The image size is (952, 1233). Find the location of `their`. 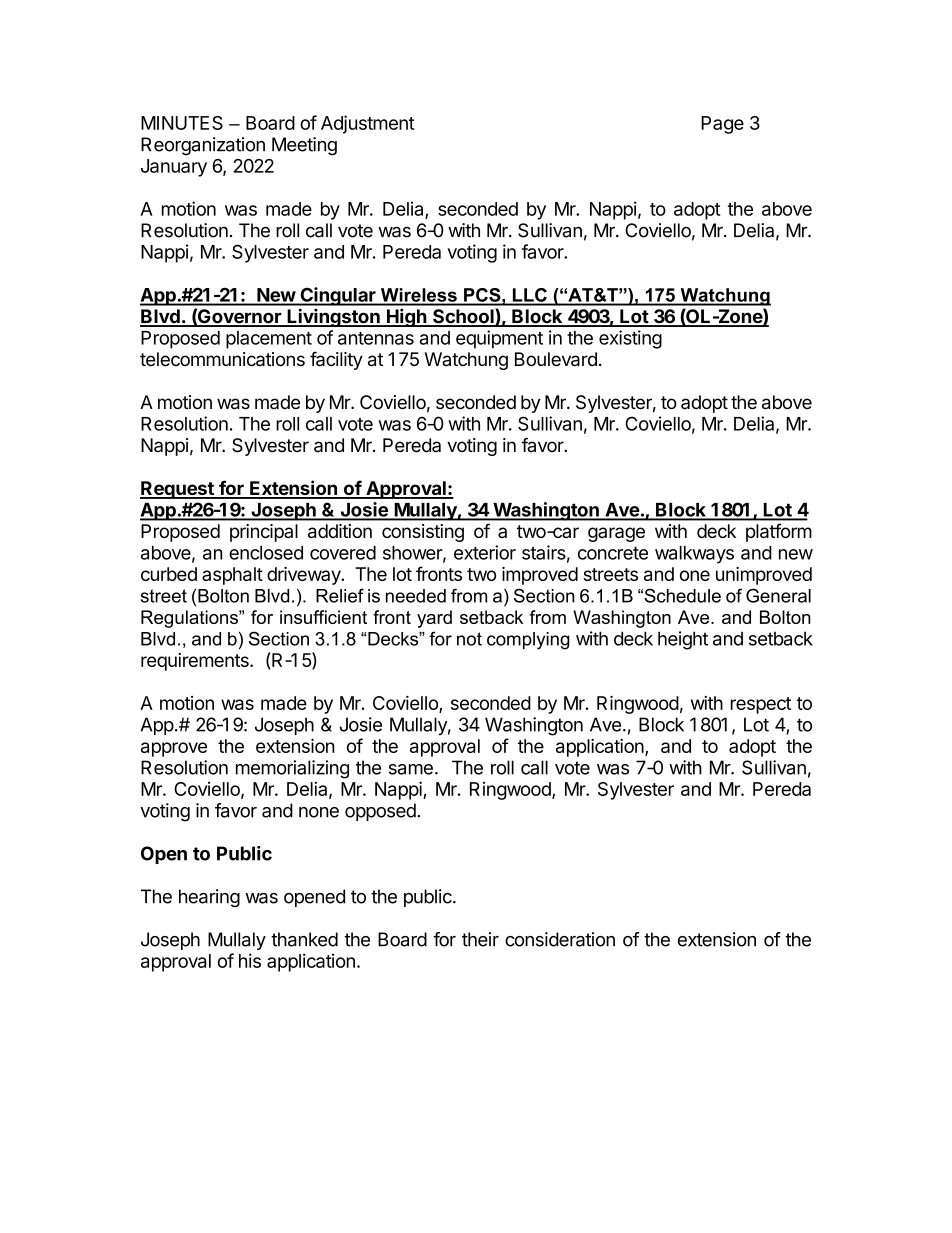

their is located at coordinates (480, 939).
